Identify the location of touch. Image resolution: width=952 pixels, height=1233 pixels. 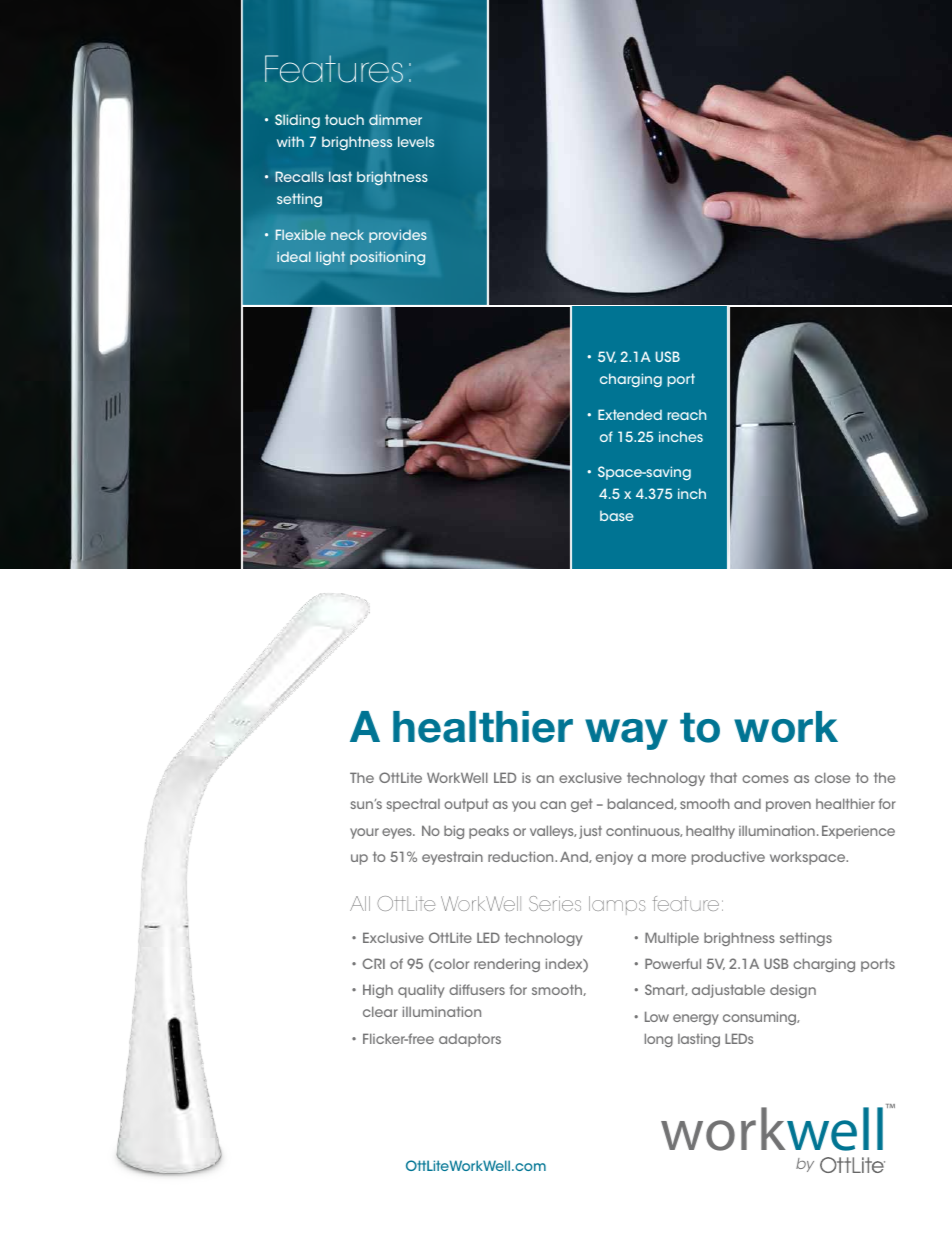
(344, 119).
